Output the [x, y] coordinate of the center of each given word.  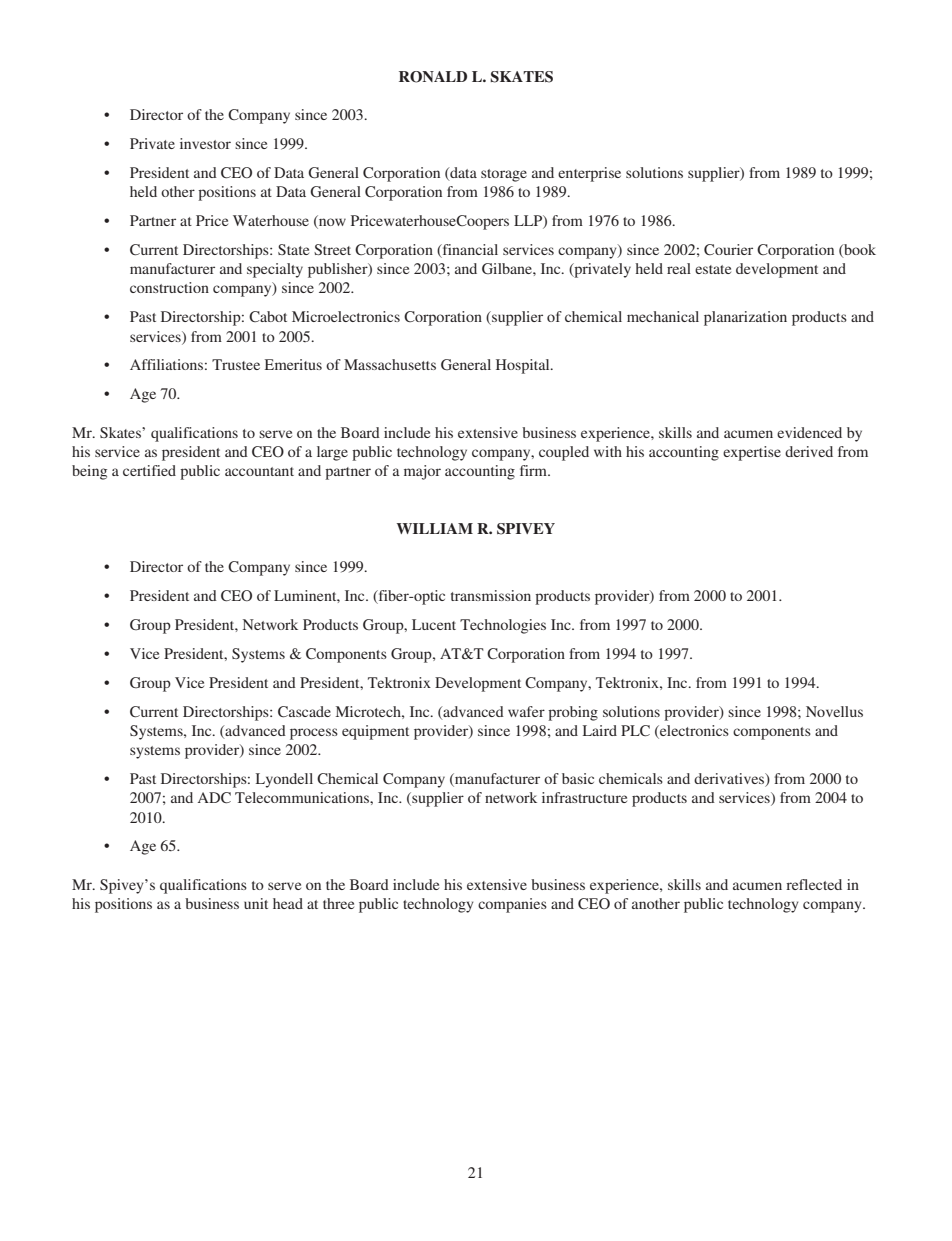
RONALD [433, 77]
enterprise [589, 174]
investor [205, 143]
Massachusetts [390, 364]
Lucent [434, 624]
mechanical [663, 316]
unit [256, 903]
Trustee [236, 364]
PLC [635, 730]
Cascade [304, 711]
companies [512, 905]
